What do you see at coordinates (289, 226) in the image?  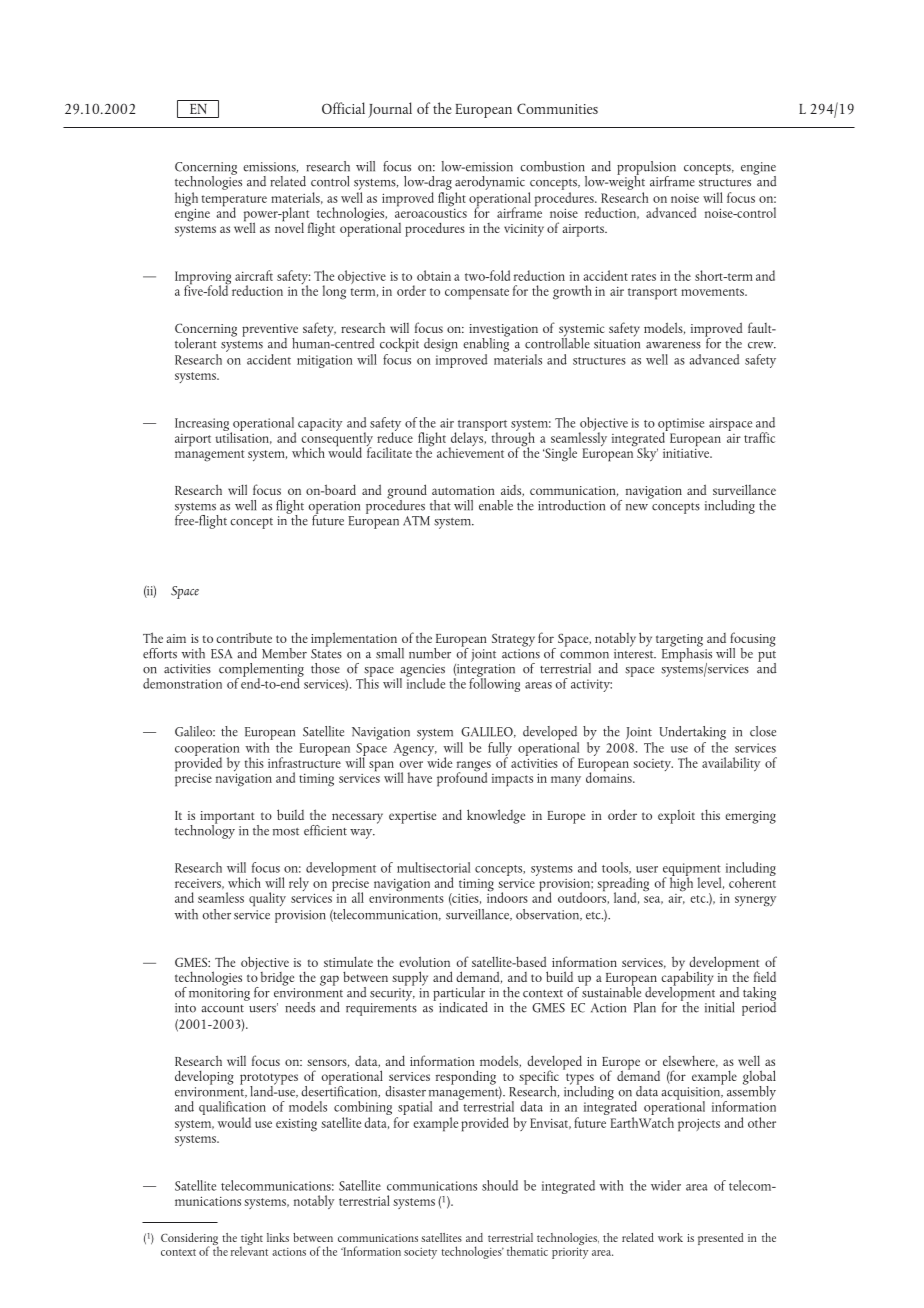 I see `novel` at bounding box center [289, 226].
